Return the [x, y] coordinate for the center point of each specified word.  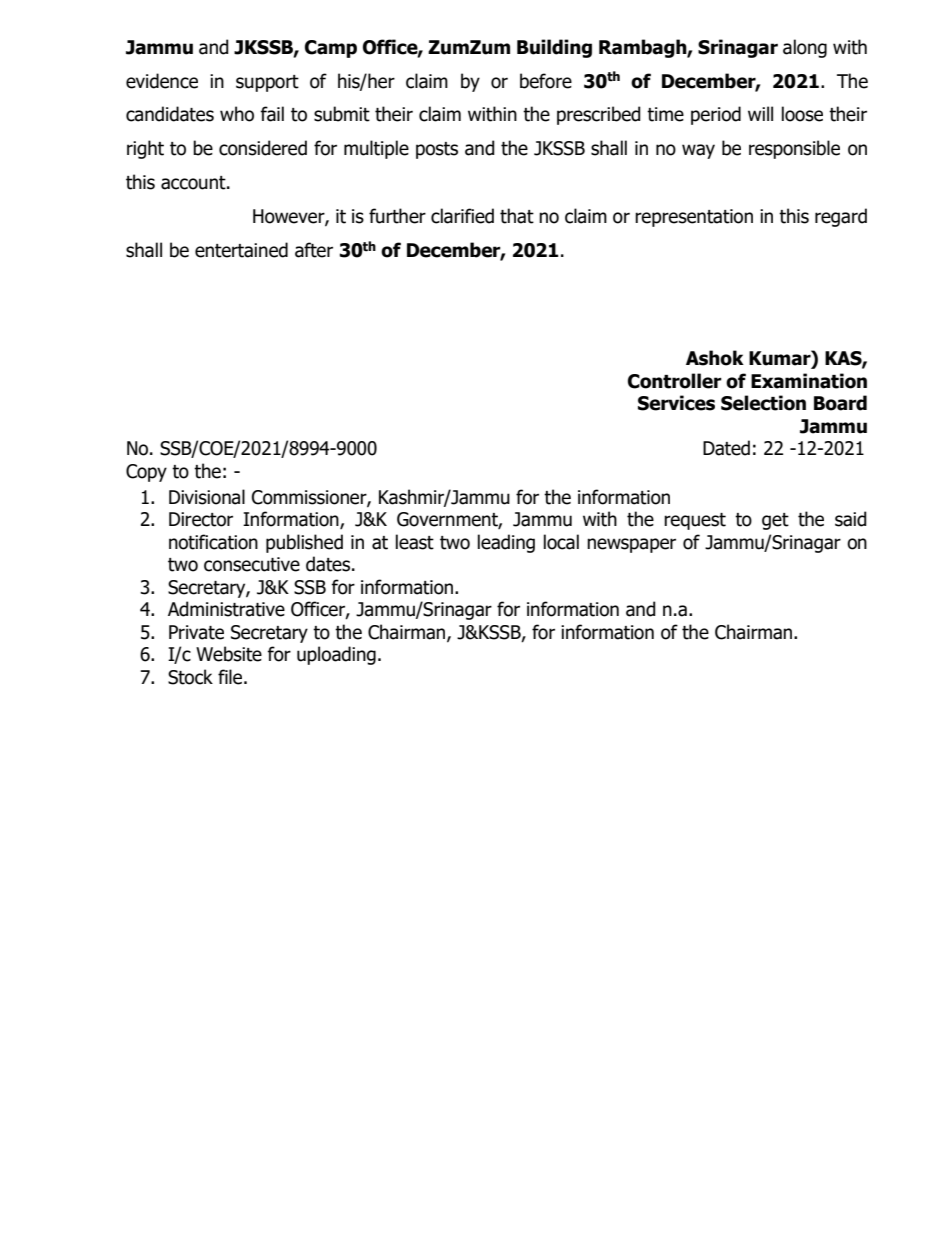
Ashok [715, 358]
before [546, 81]
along [805, 48]
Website [229, 654]
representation [694, 218]
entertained [241, 250]
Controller [675, 381]
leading [506, 543]
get [775, 521]
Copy [146, 473]
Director [201, 519]
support [267, 83]
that [517, 216]
